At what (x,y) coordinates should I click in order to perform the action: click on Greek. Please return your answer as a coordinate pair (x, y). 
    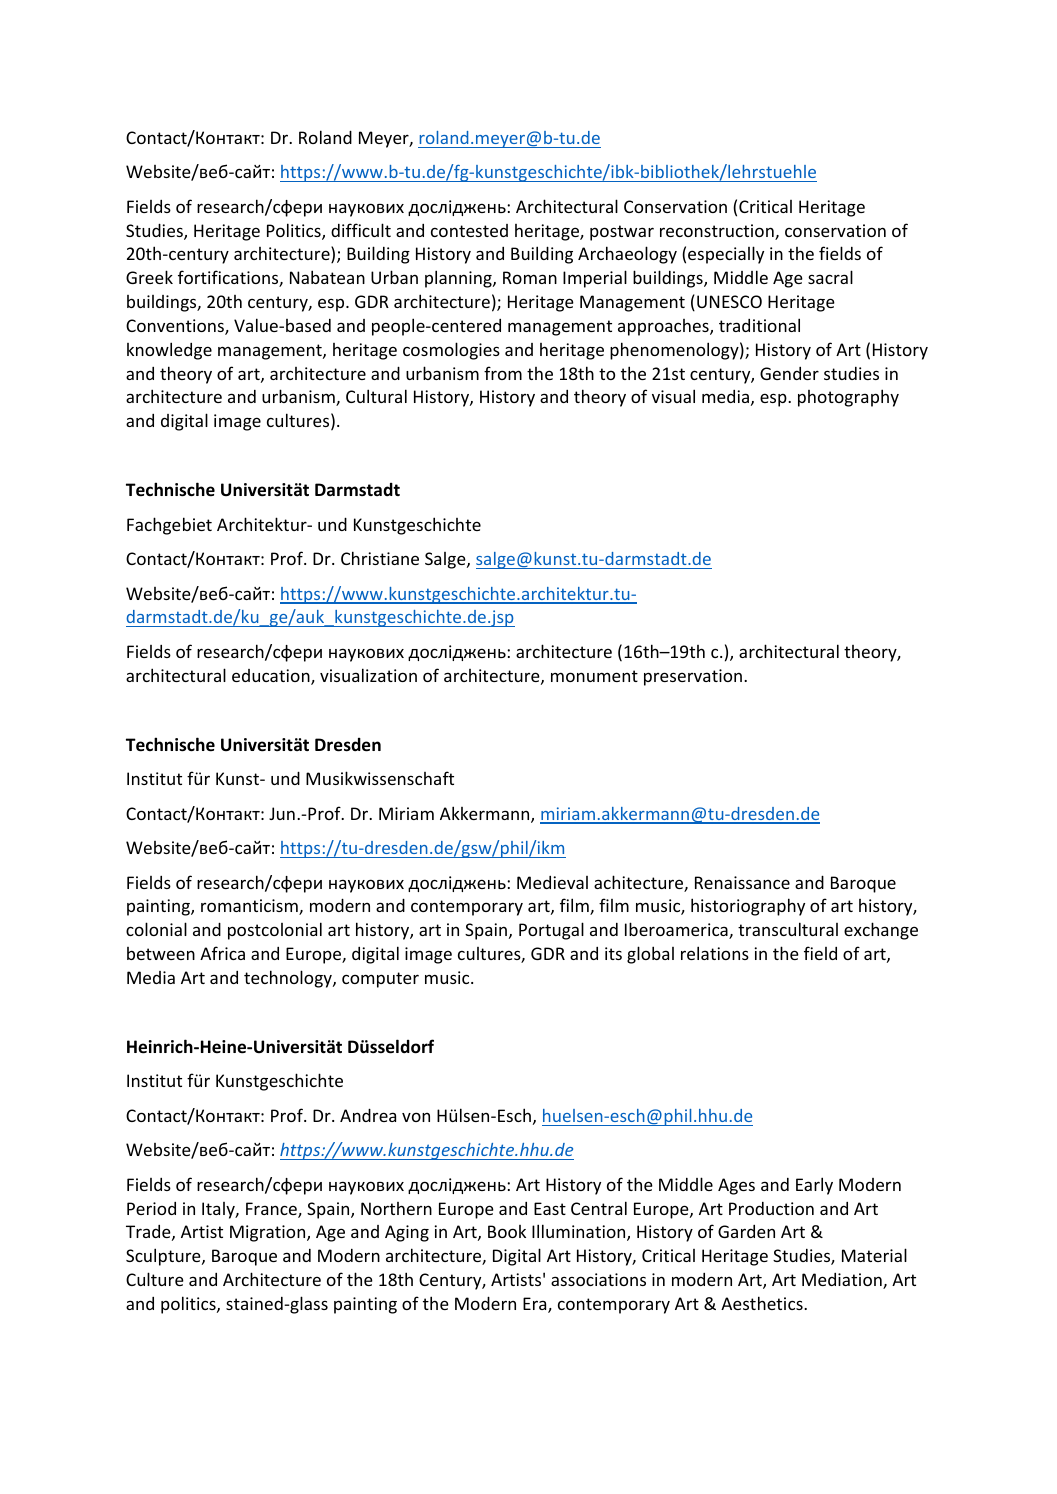
    Looking at the image, I should click on (149, 277).
